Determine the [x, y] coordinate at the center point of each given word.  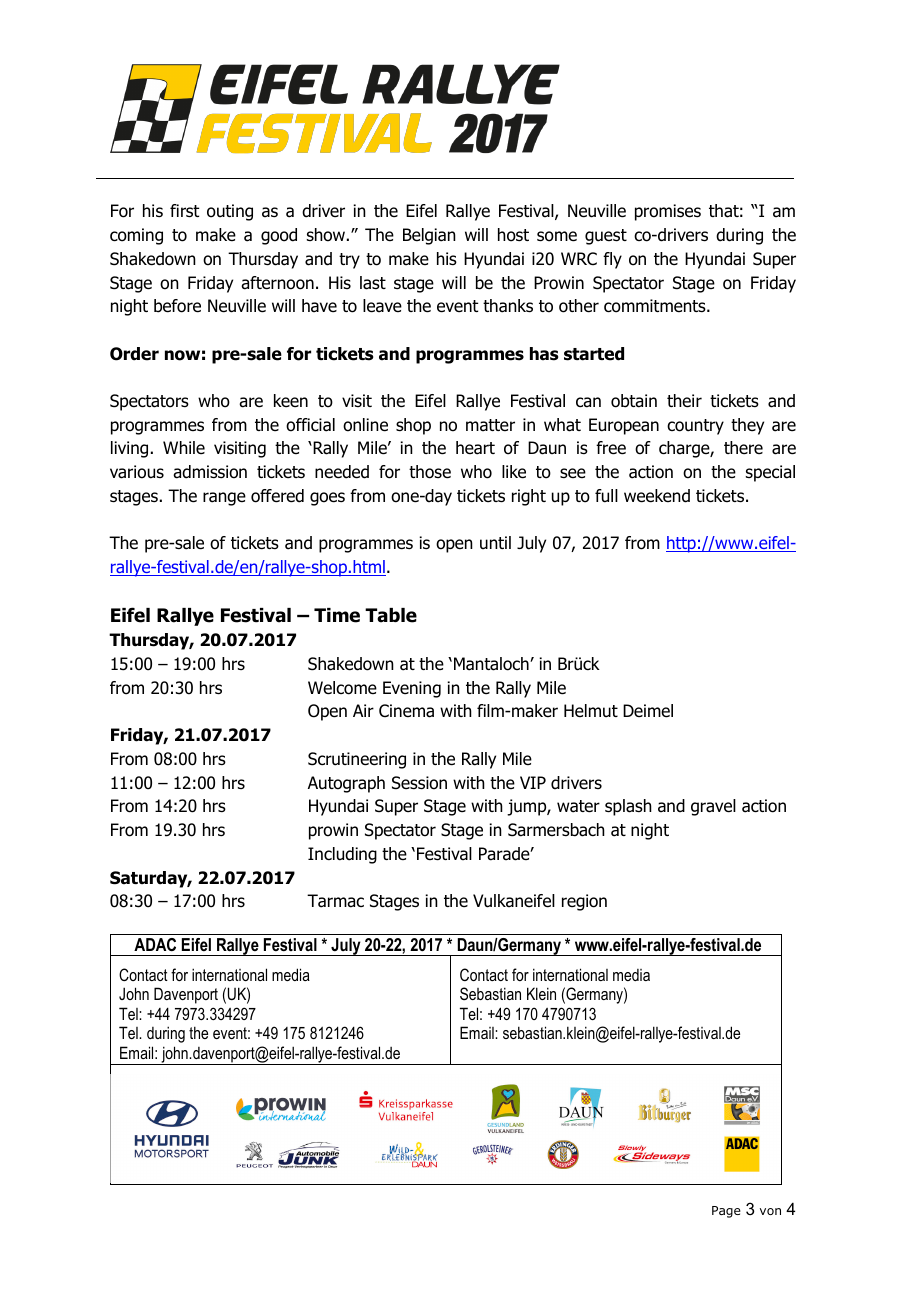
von [770, 1211]
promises [668, 212]
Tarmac [335, 901]
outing [230, 212]
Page [726, 1212]
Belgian [429, 236]
